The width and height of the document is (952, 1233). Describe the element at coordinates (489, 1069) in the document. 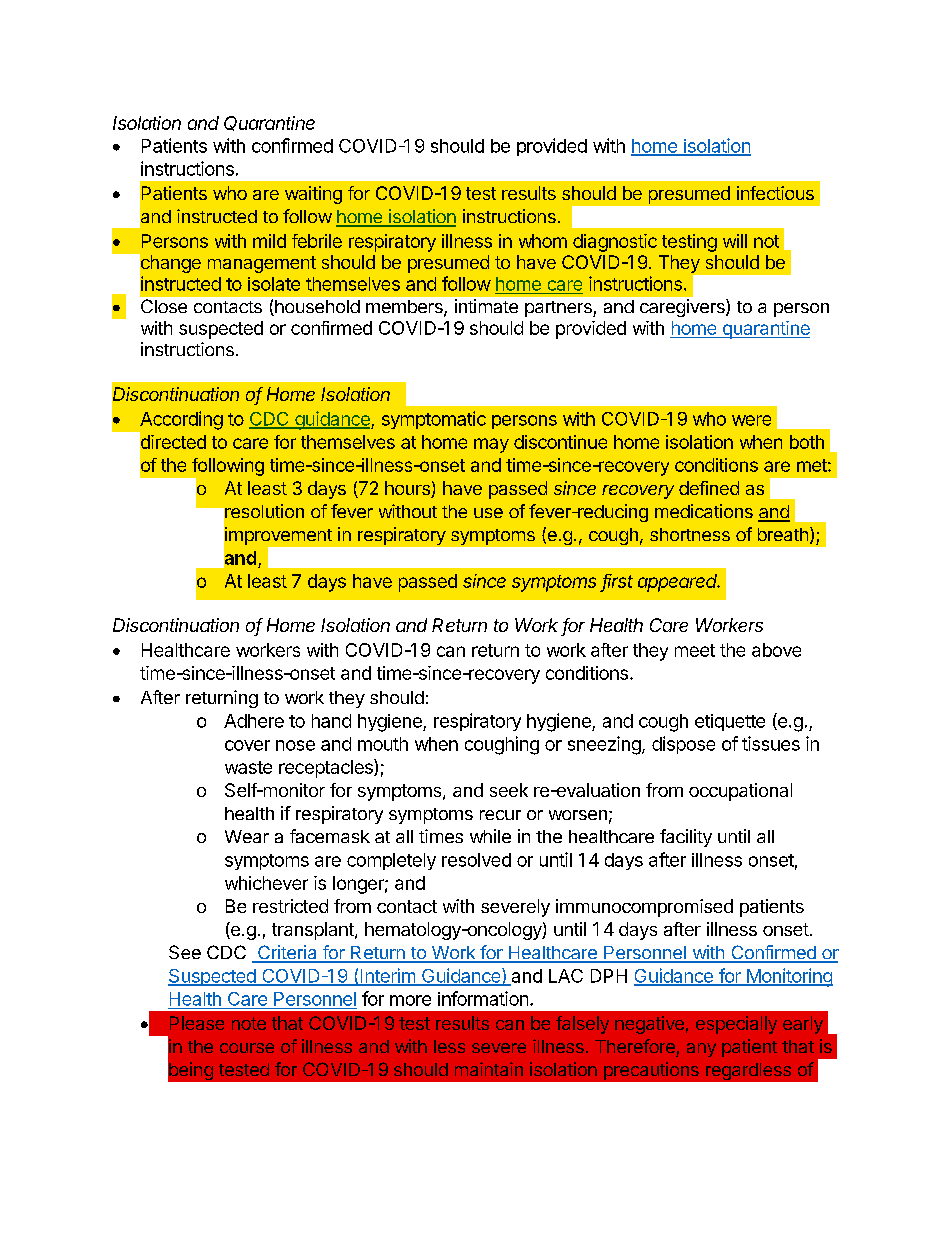

I see `maintain` at that location.
